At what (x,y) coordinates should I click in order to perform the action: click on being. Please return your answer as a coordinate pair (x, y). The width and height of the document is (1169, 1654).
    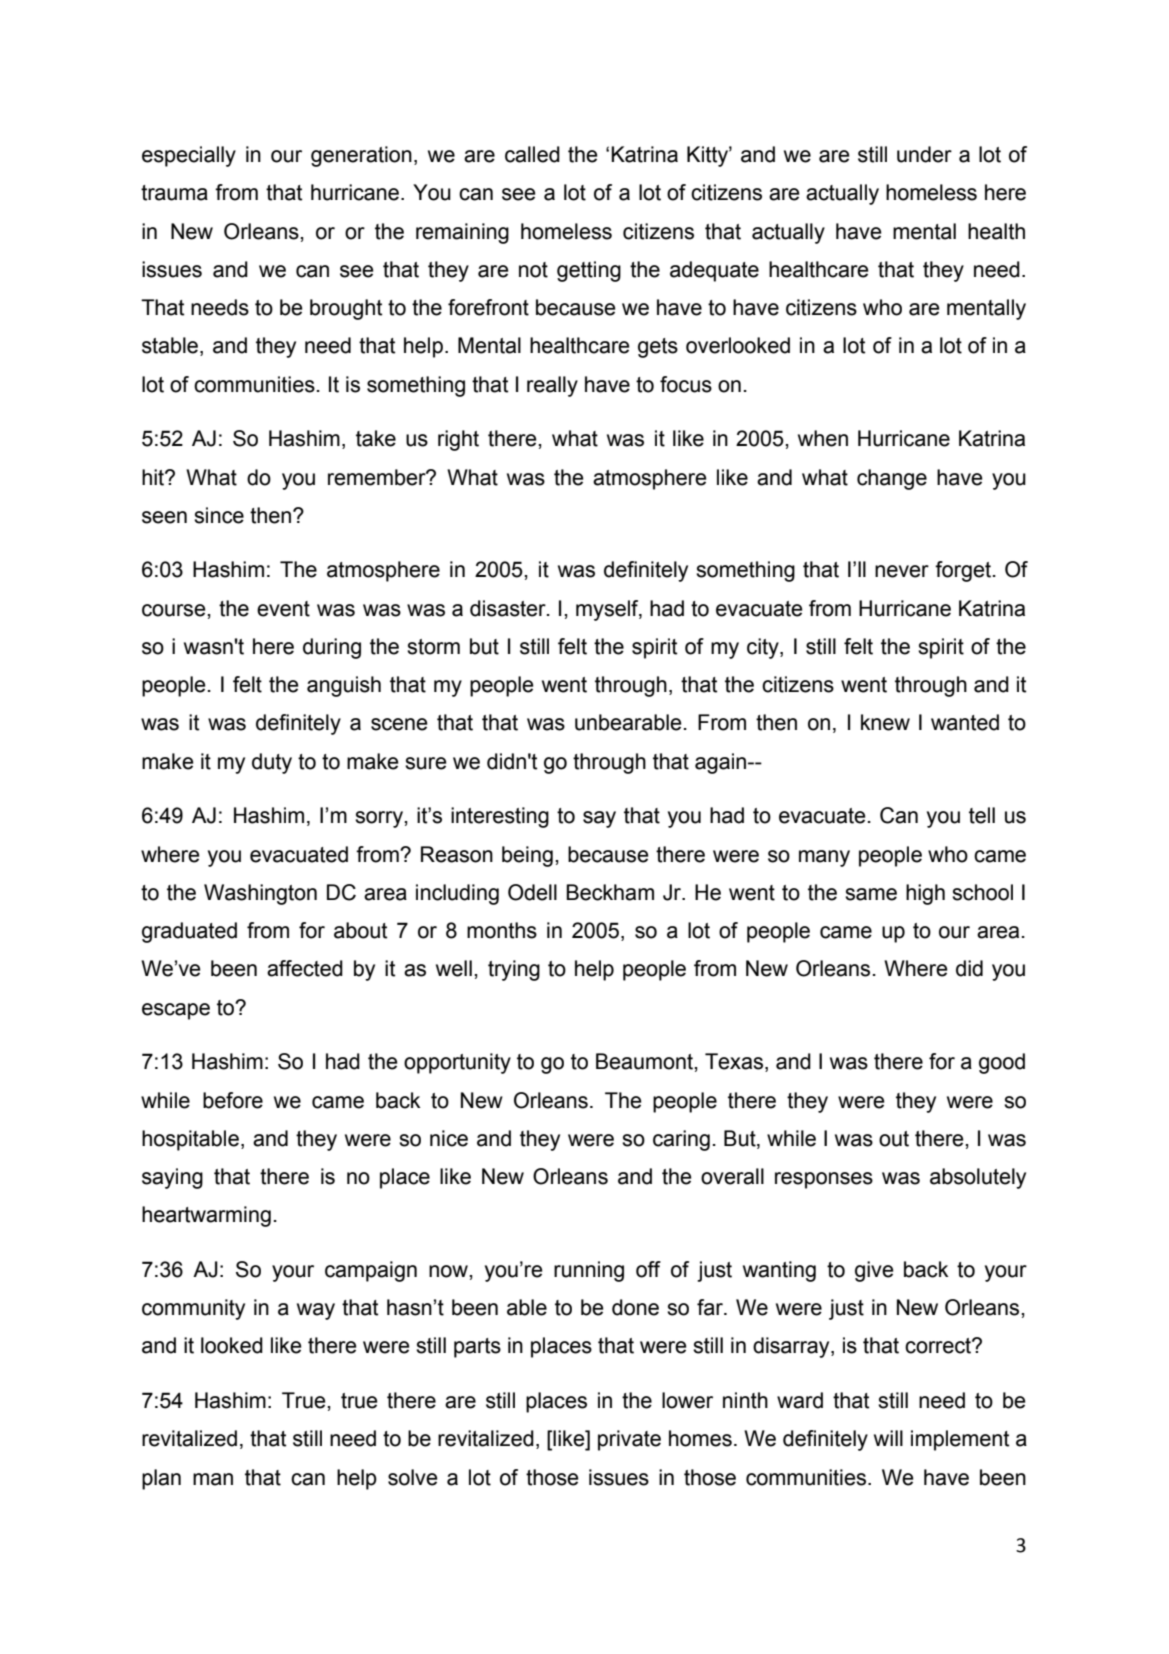
    Looking at the image, I should click on (527, 856).
